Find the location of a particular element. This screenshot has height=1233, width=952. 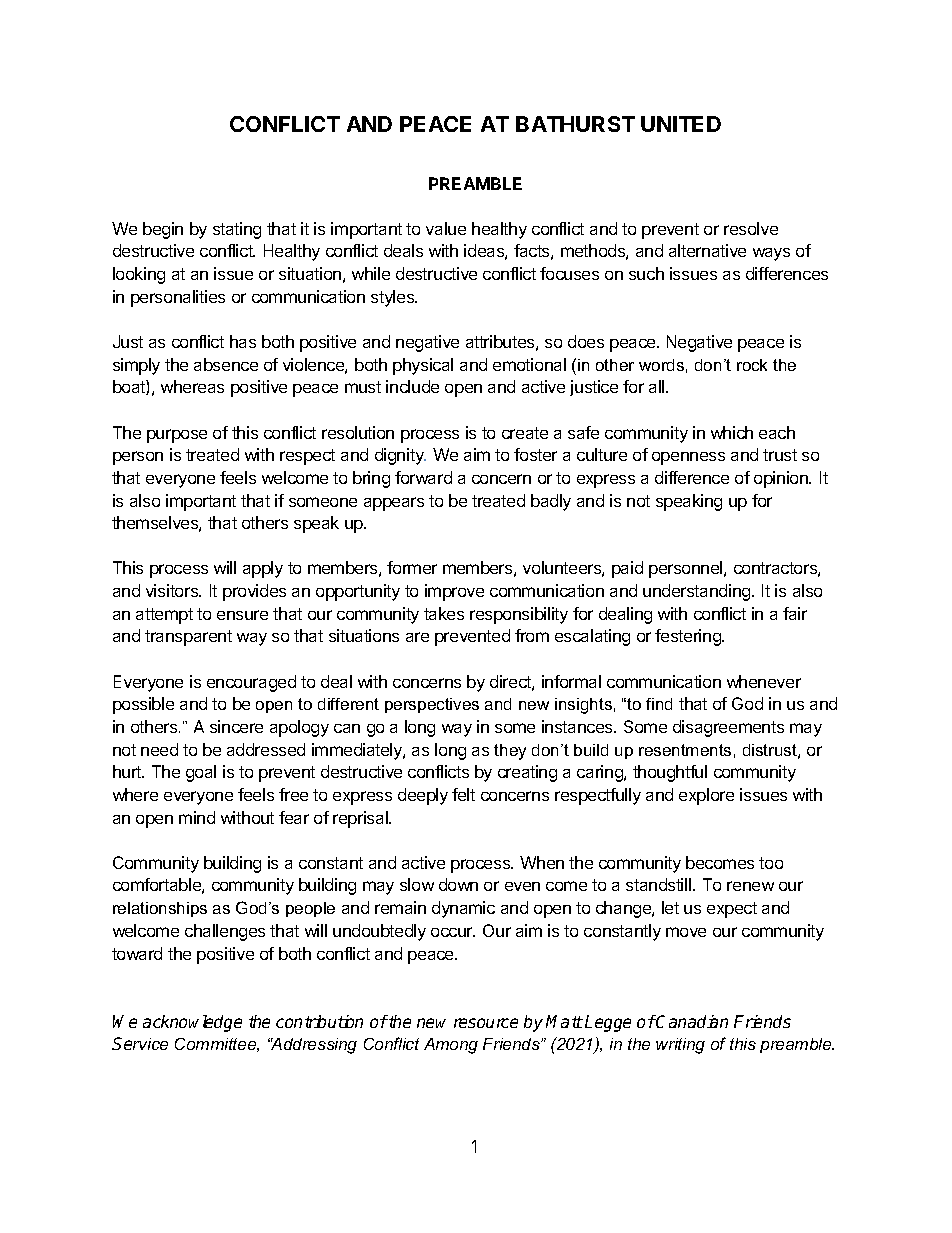

disagreements is located at coordinates (728, 728).
